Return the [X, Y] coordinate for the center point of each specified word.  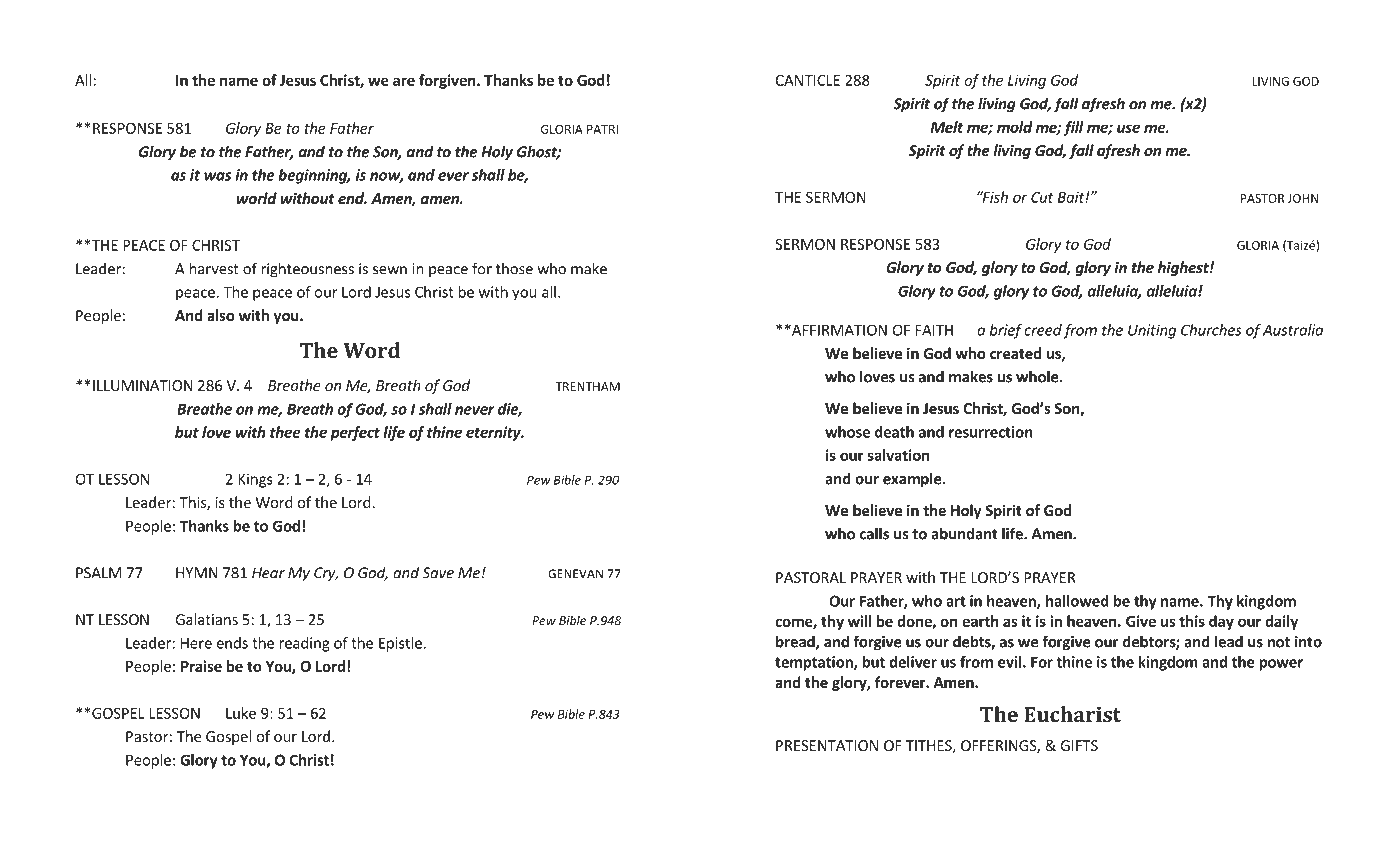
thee [285, 432]
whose [847, 432]
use [1128, 128]
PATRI [602, 129]
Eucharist [1072, 714]
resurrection [991, 432]
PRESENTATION [827, 745]
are [404, 81]
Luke [241, 713]
